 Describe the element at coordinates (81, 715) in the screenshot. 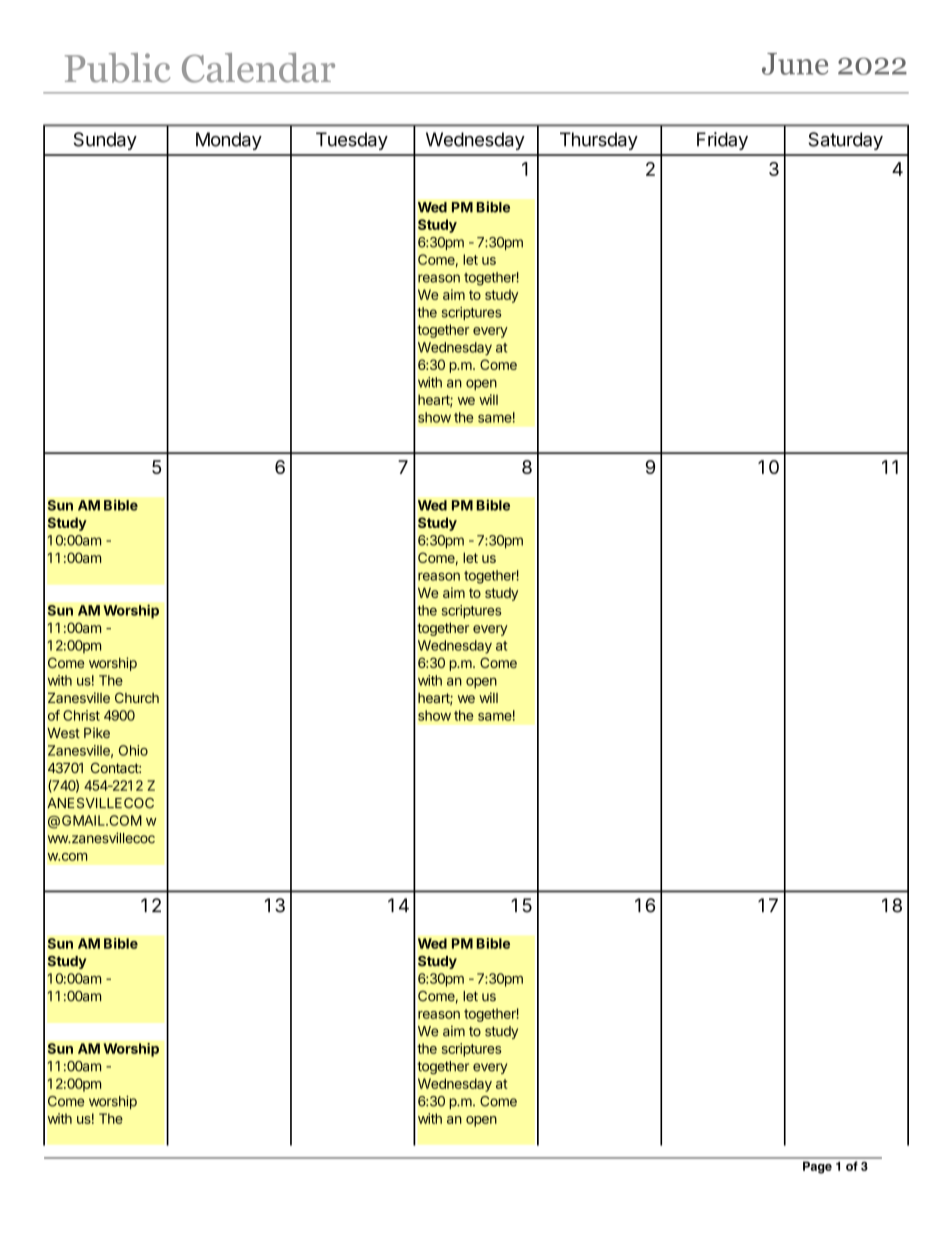

I see `Christ` at that location.
